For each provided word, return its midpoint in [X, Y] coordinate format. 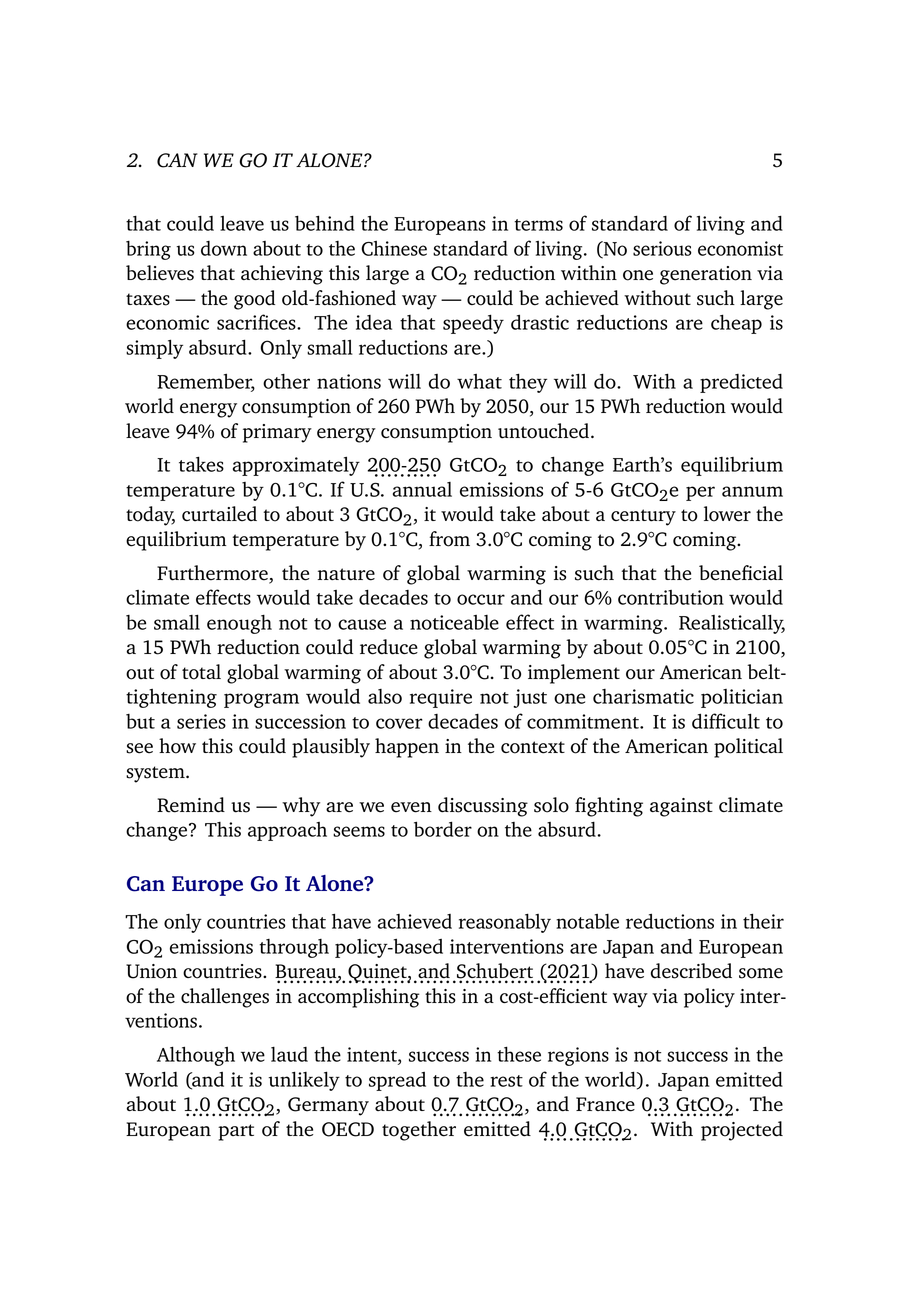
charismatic [643, 696]
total [201, 672]
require [441, 698]
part [236, 1132]
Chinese [394, 248]
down [224, 248]
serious [662, 248]
